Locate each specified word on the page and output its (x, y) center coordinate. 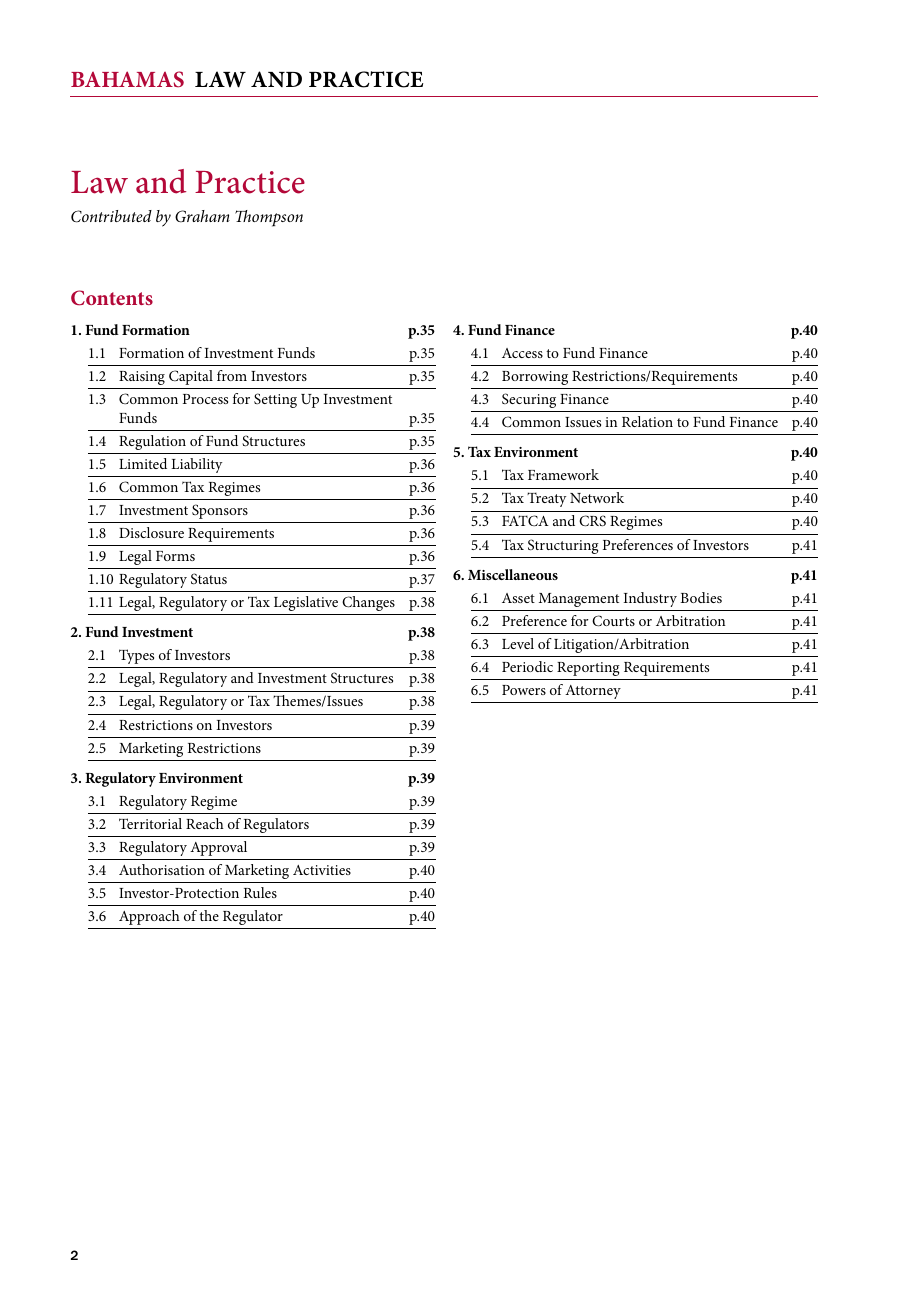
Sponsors (220, 511)
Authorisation (162, 869)
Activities (322, 870)
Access (522, 353)
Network (597, 497)
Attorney (593, 692)
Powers (524, 690)
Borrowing (535, 378)
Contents (112, 298)
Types (136, 656)
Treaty (546, 499)
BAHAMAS (127, 79)
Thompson (269, 218)
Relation (647, 421)
